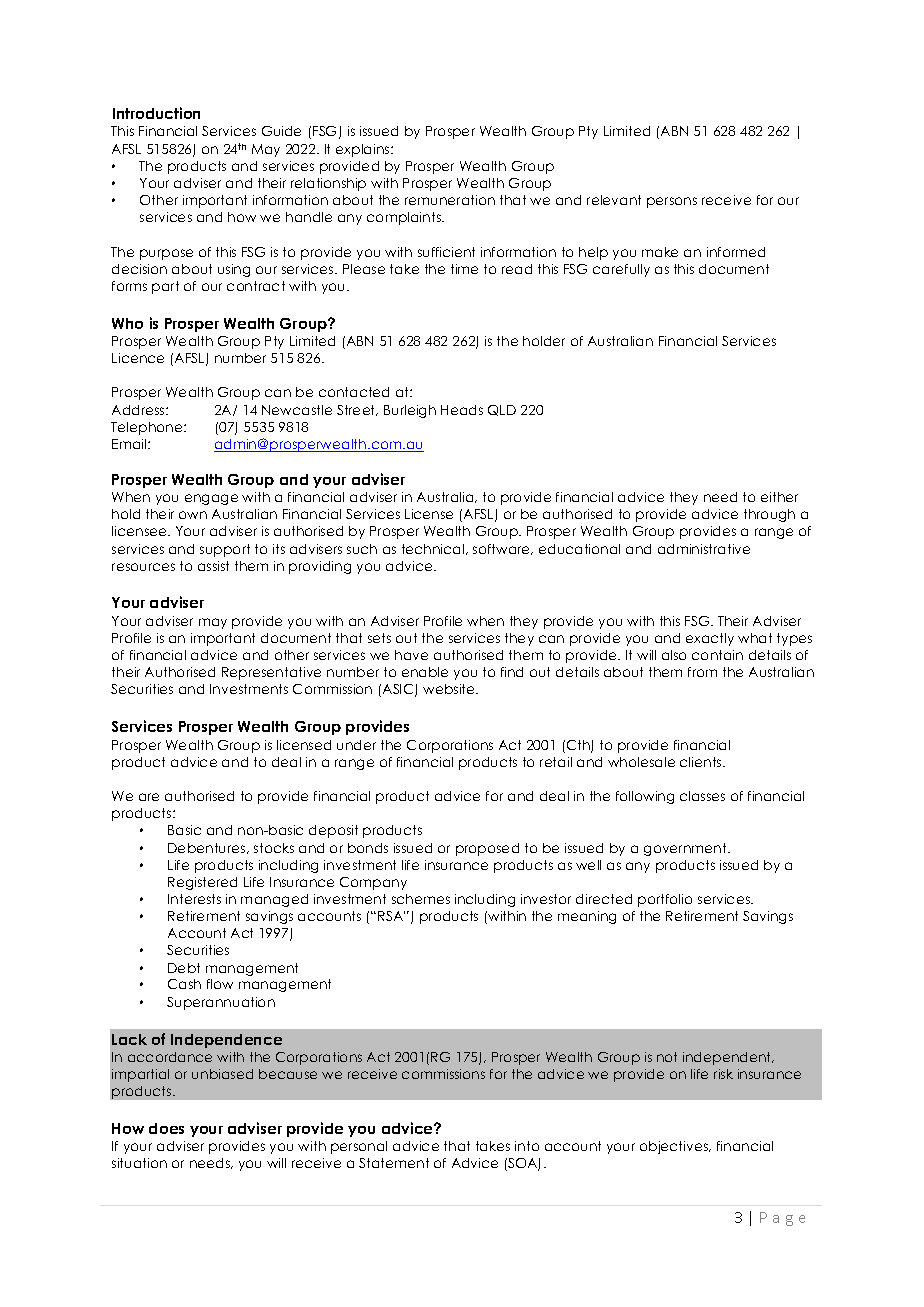 The width and height of the document is (924, 1307). What do you see at coordinates (672, 202) in the document?
I see `persons` at bounding box center [672, 202].
